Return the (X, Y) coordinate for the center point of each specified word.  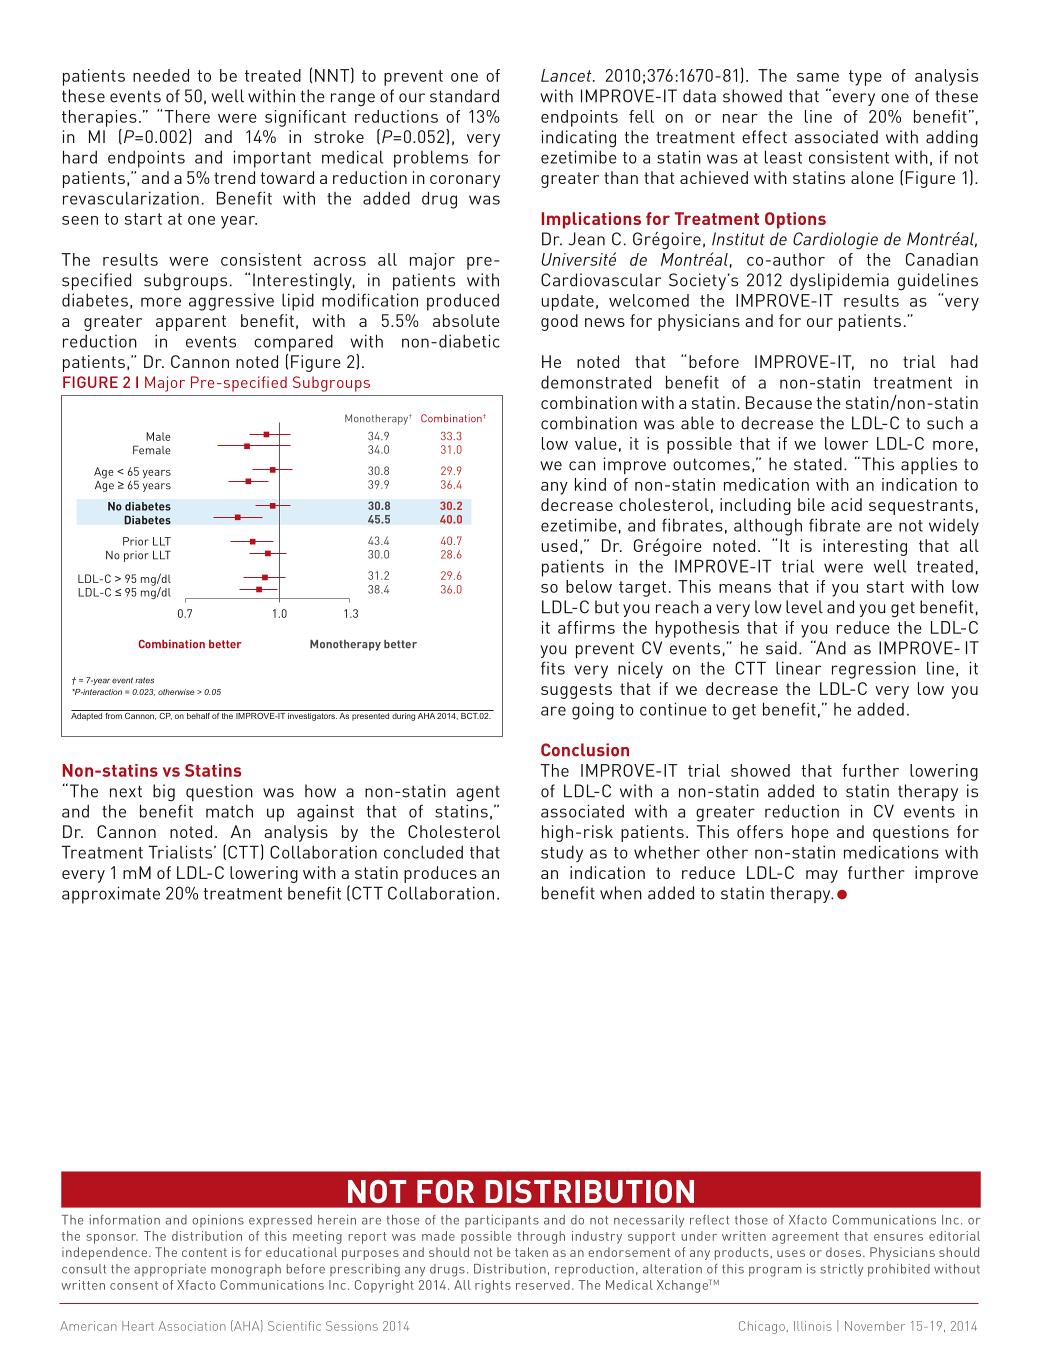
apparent (191, 323)
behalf (198, 714)
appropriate (170, 1270)
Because (779, 402)
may (822, 876)
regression (874, 670)
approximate (111, 895)
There (187, 116)
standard (464, 96)
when (621, 893)
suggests (576, 691)
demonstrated (596, 382)
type (865, 78)
